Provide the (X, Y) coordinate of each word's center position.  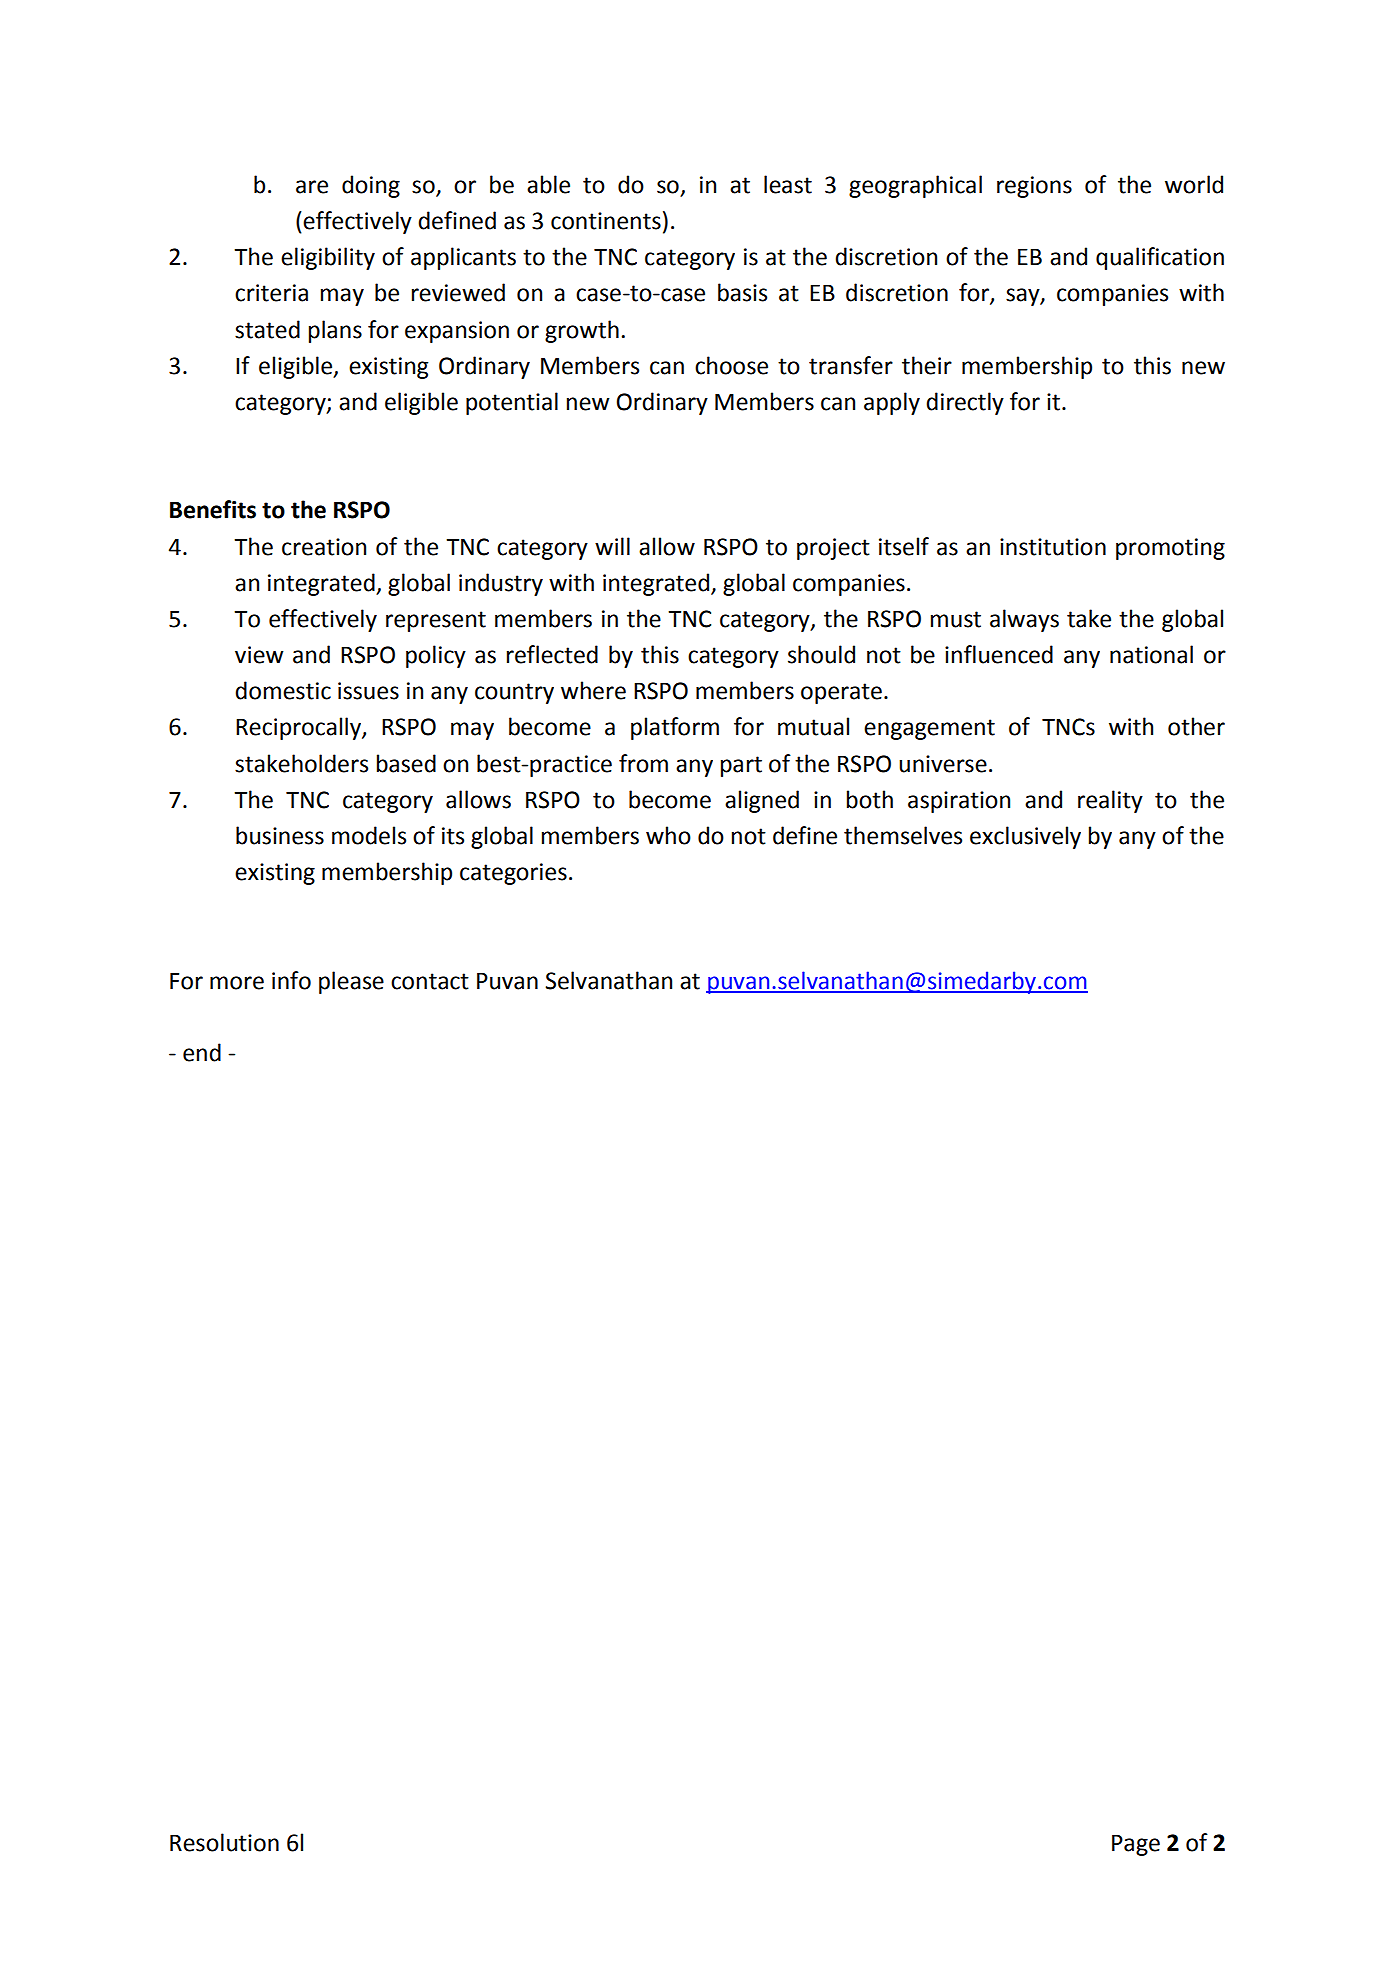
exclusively (1025, 837)
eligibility (328, 258)
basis (742, 292)
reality (1110, 801)
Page (1136, 1845)
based (406, 763)
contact (430, 981)
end (202, 1052)
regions (1034, 187)
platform (675, 728)
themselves (903, 835)
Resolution (224, 1842)
